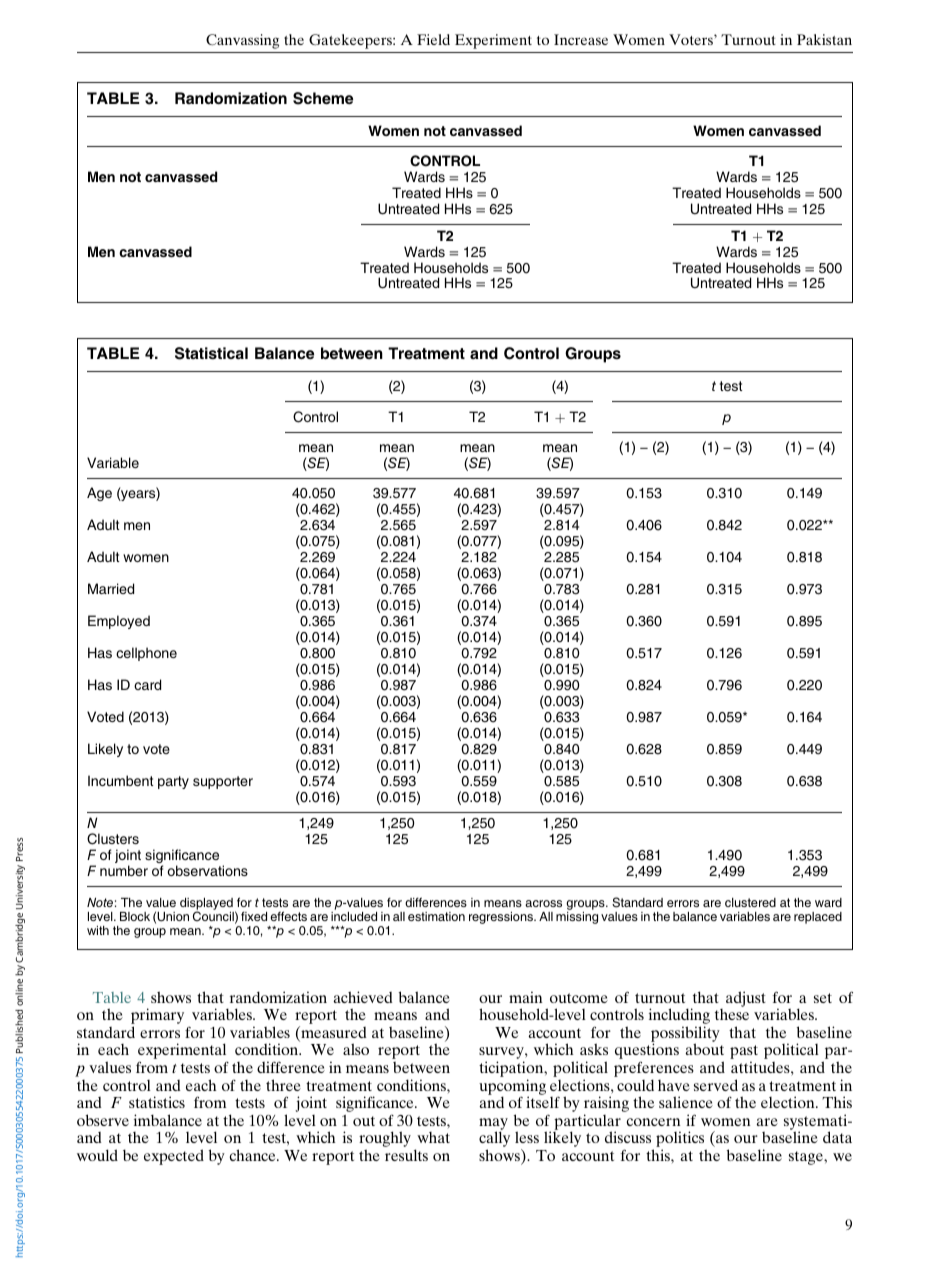  I want to click on cellphone, so click(146, 654).
